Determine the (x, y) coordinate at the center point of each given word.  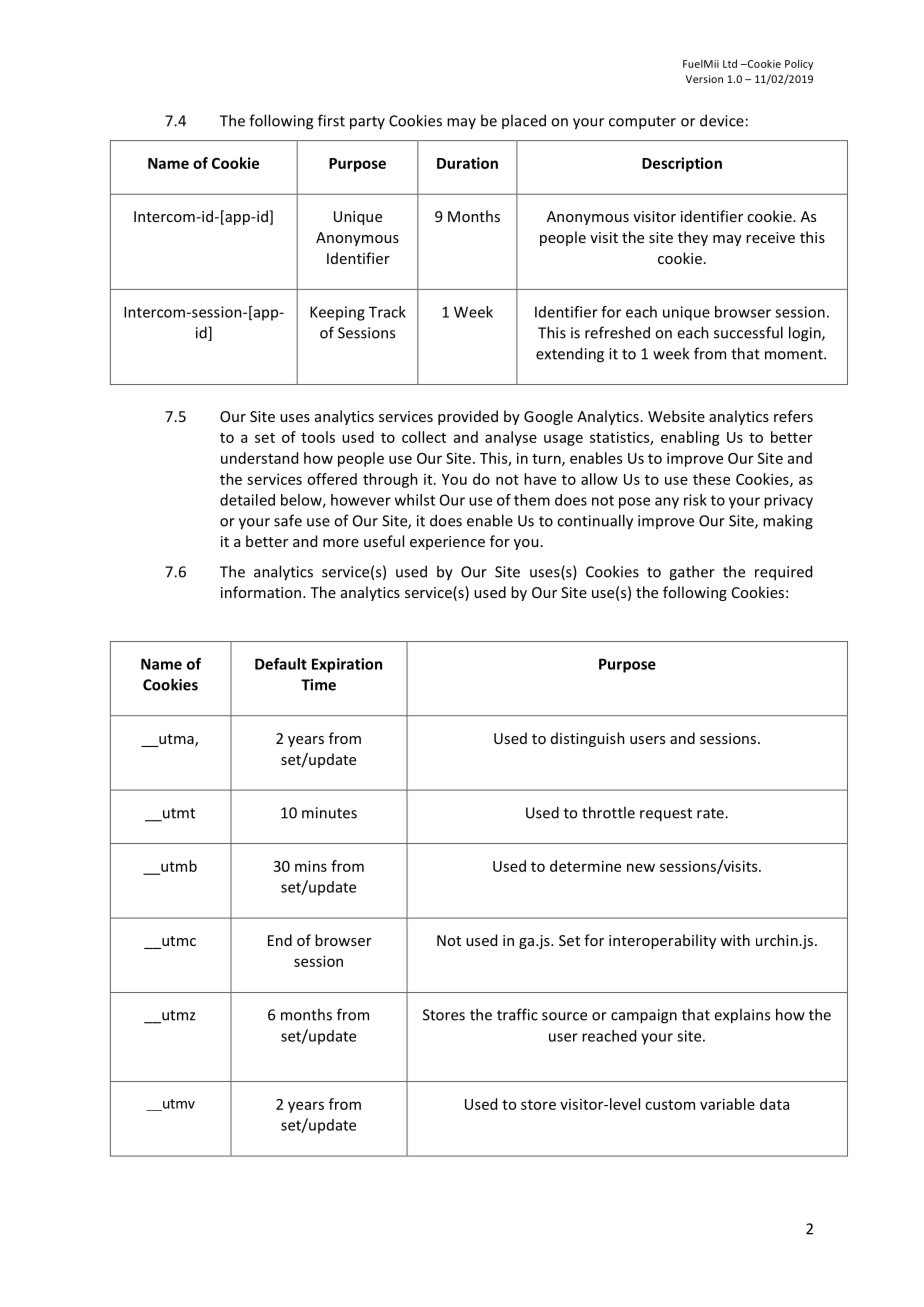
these (711, 479)
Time (318, 685)
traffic (517, 1014)
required (783, 573)
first (331, 120)
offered (332, 479)
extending (570, 355)
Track (387, 312)
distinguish (588, 739)
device (722, 120)
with (735, 940)
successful (748, 332)
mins (311, 866)
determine (585, 866)
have (540, 479)
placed (524, 121)
